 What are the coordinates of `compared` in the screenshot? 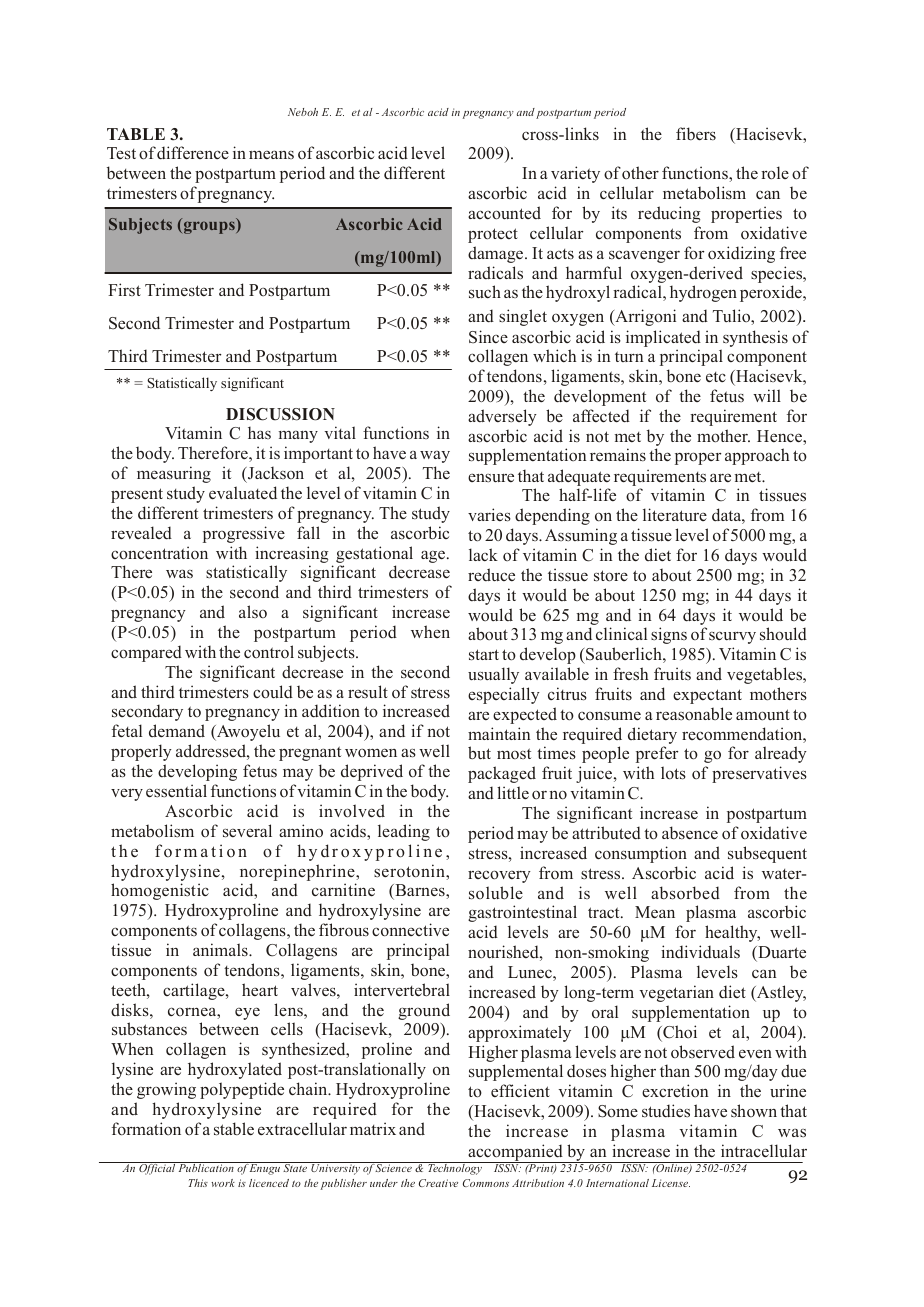 It's located at (146, 653).
